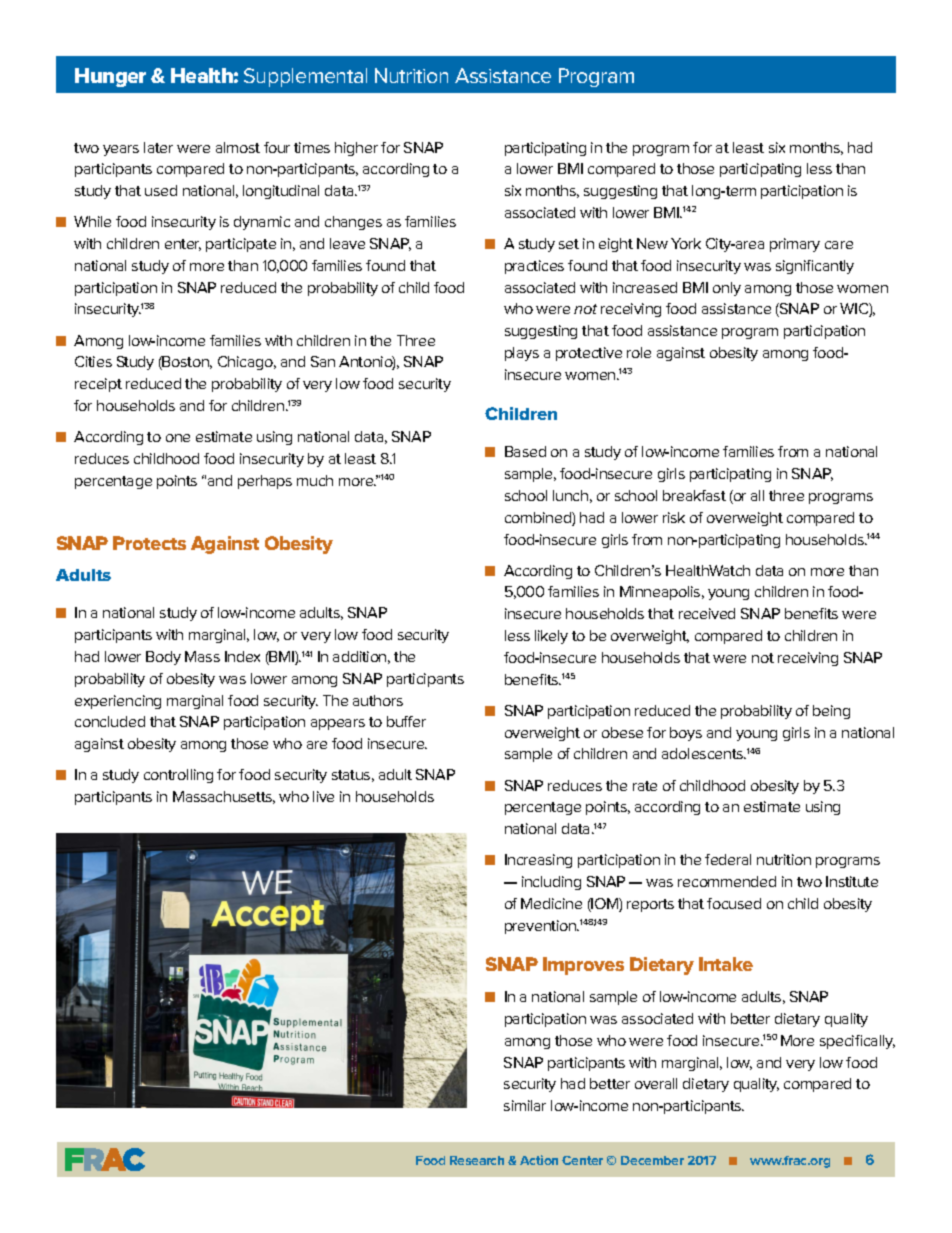 The image size is (952, 1233). Describe the element at coordinates (356, 149) in the screenshot. I see `higher` at that location.
